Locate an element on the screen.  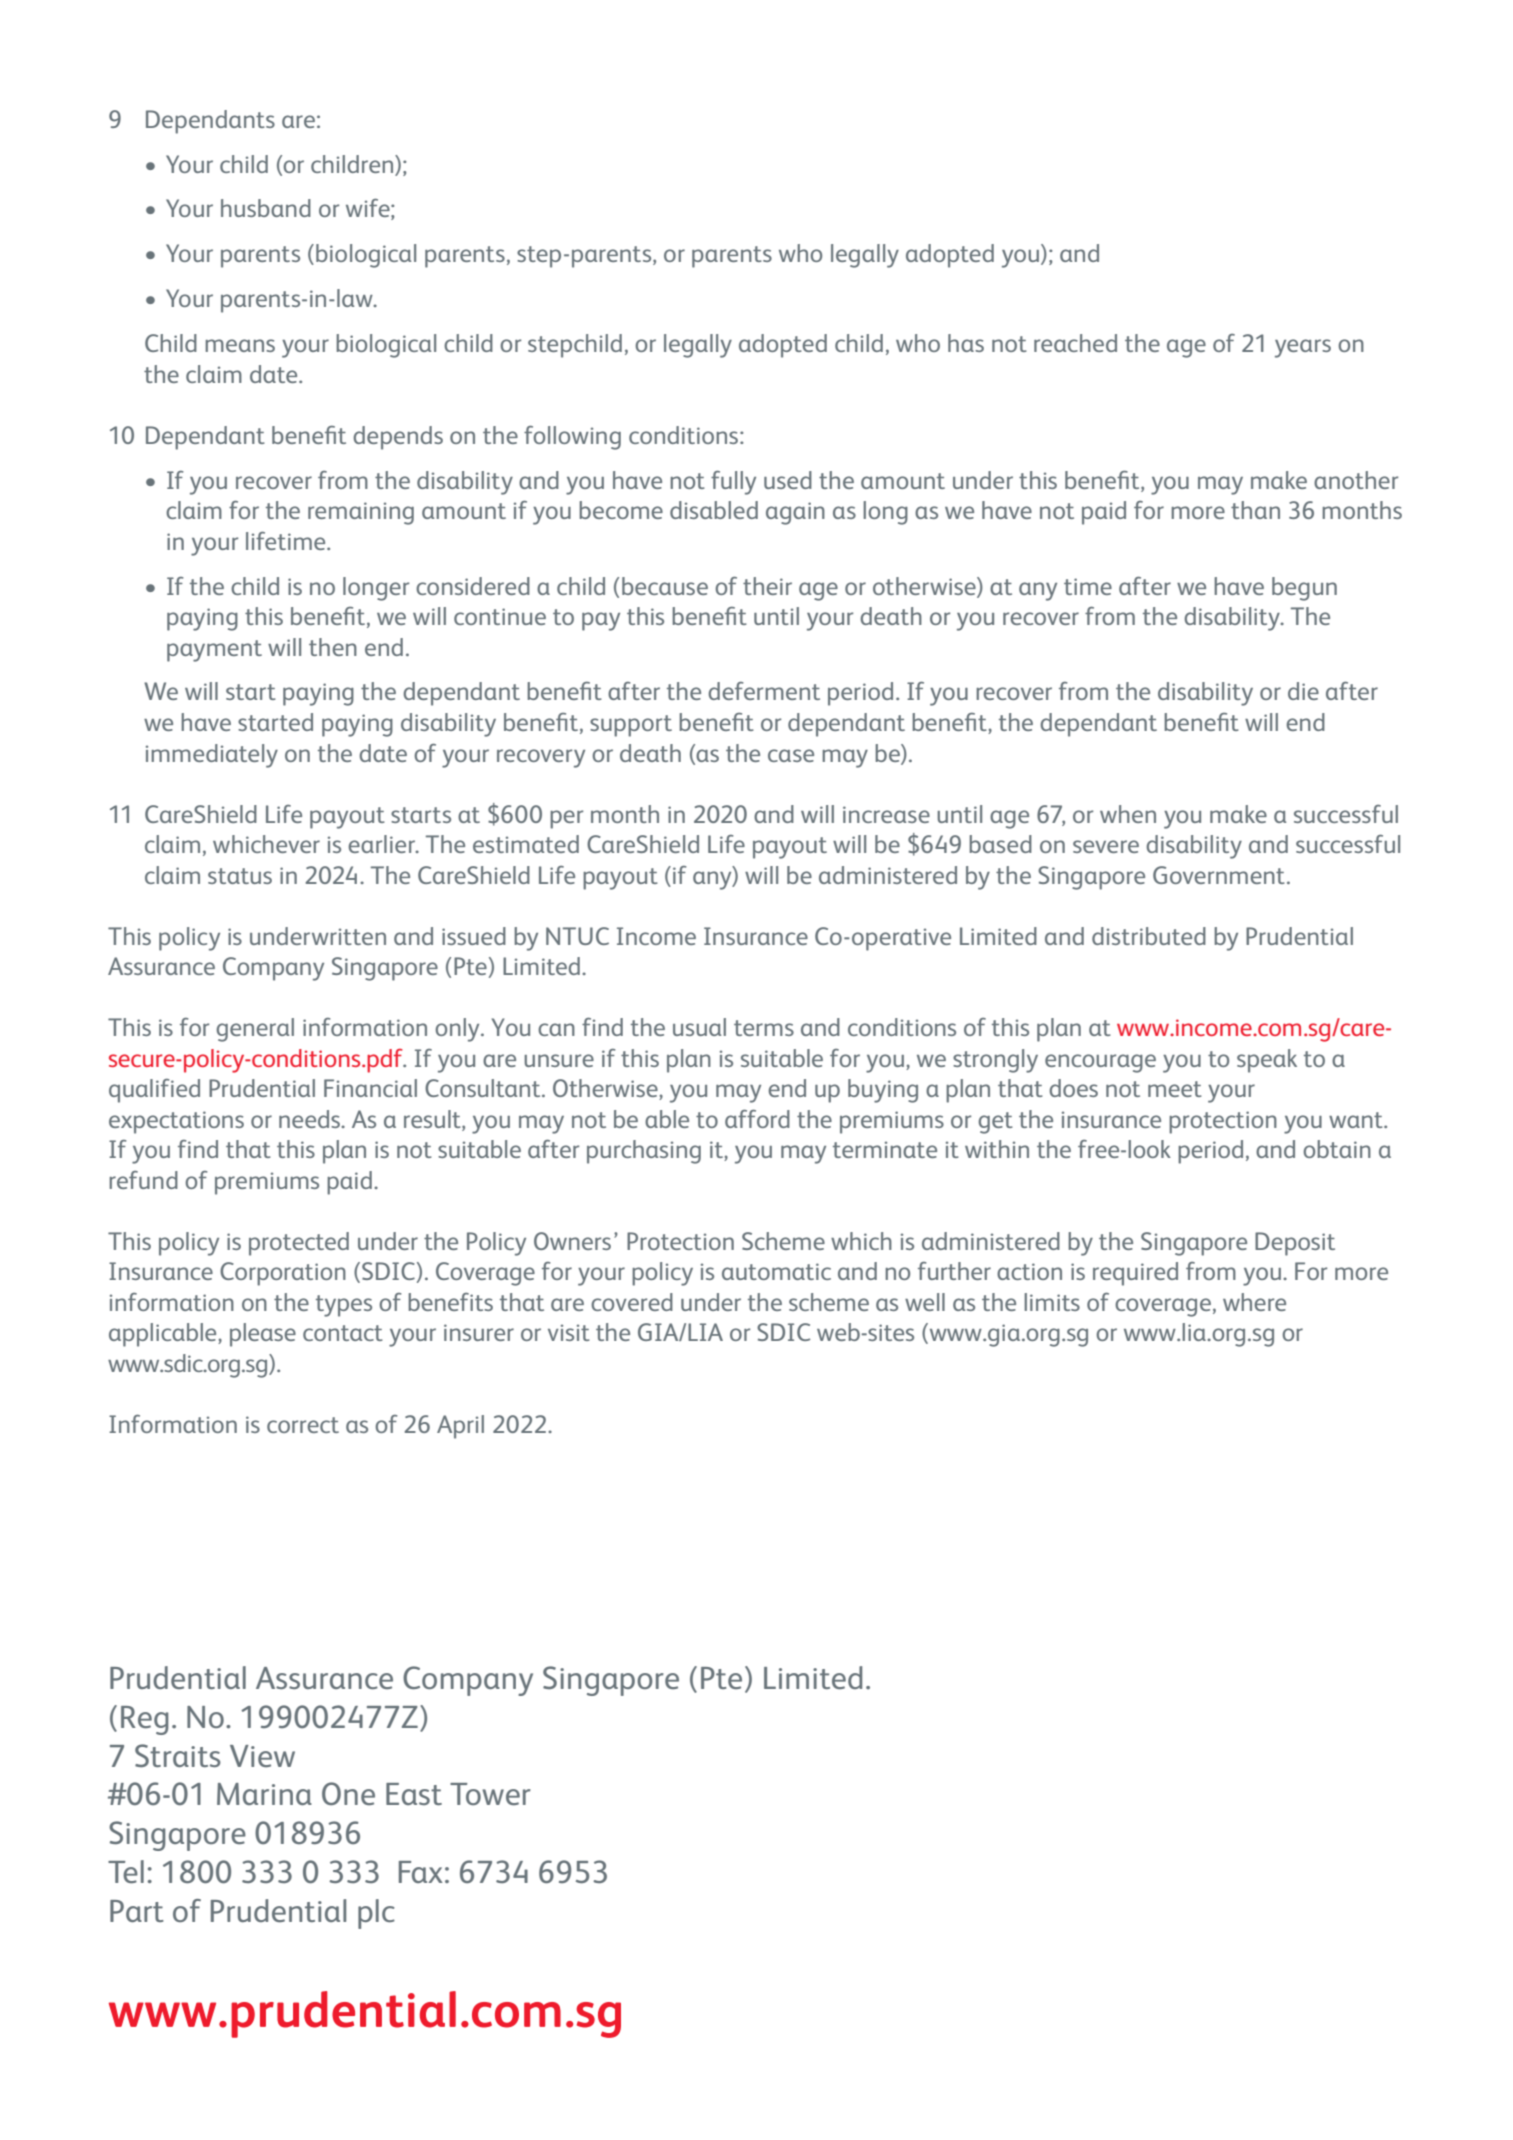
Marina is located at coordinates (264, 1794).
